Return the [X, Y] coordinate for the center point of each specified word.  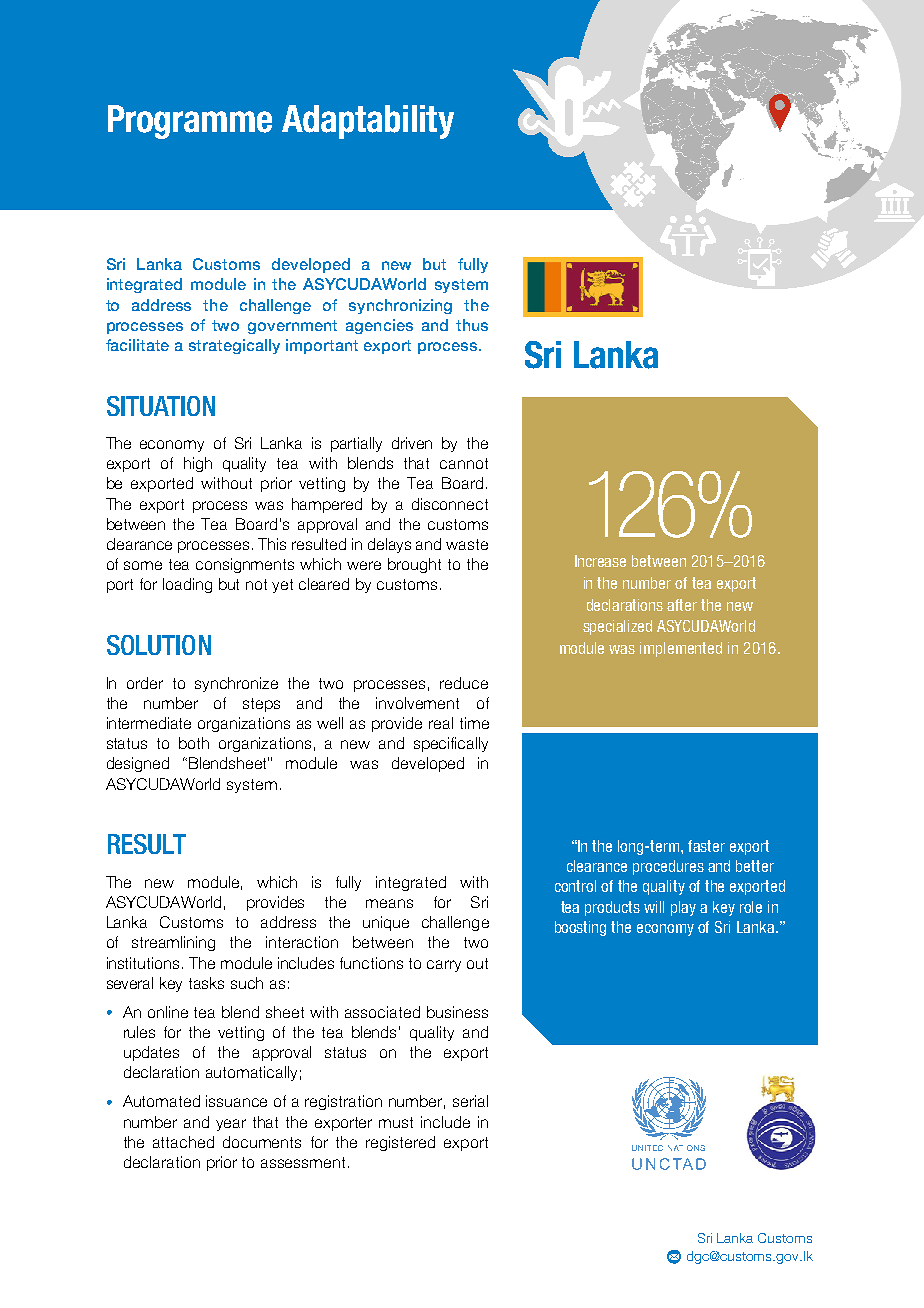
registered [400, 1143]
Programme [190, 122]
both [194, 743]
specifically [451, 744]
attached [183, 1142]
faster [706, 846]
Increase [600, 561]
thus [472, 325]
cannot [464, 463]
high [198, 464]
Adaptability [368, 122]
